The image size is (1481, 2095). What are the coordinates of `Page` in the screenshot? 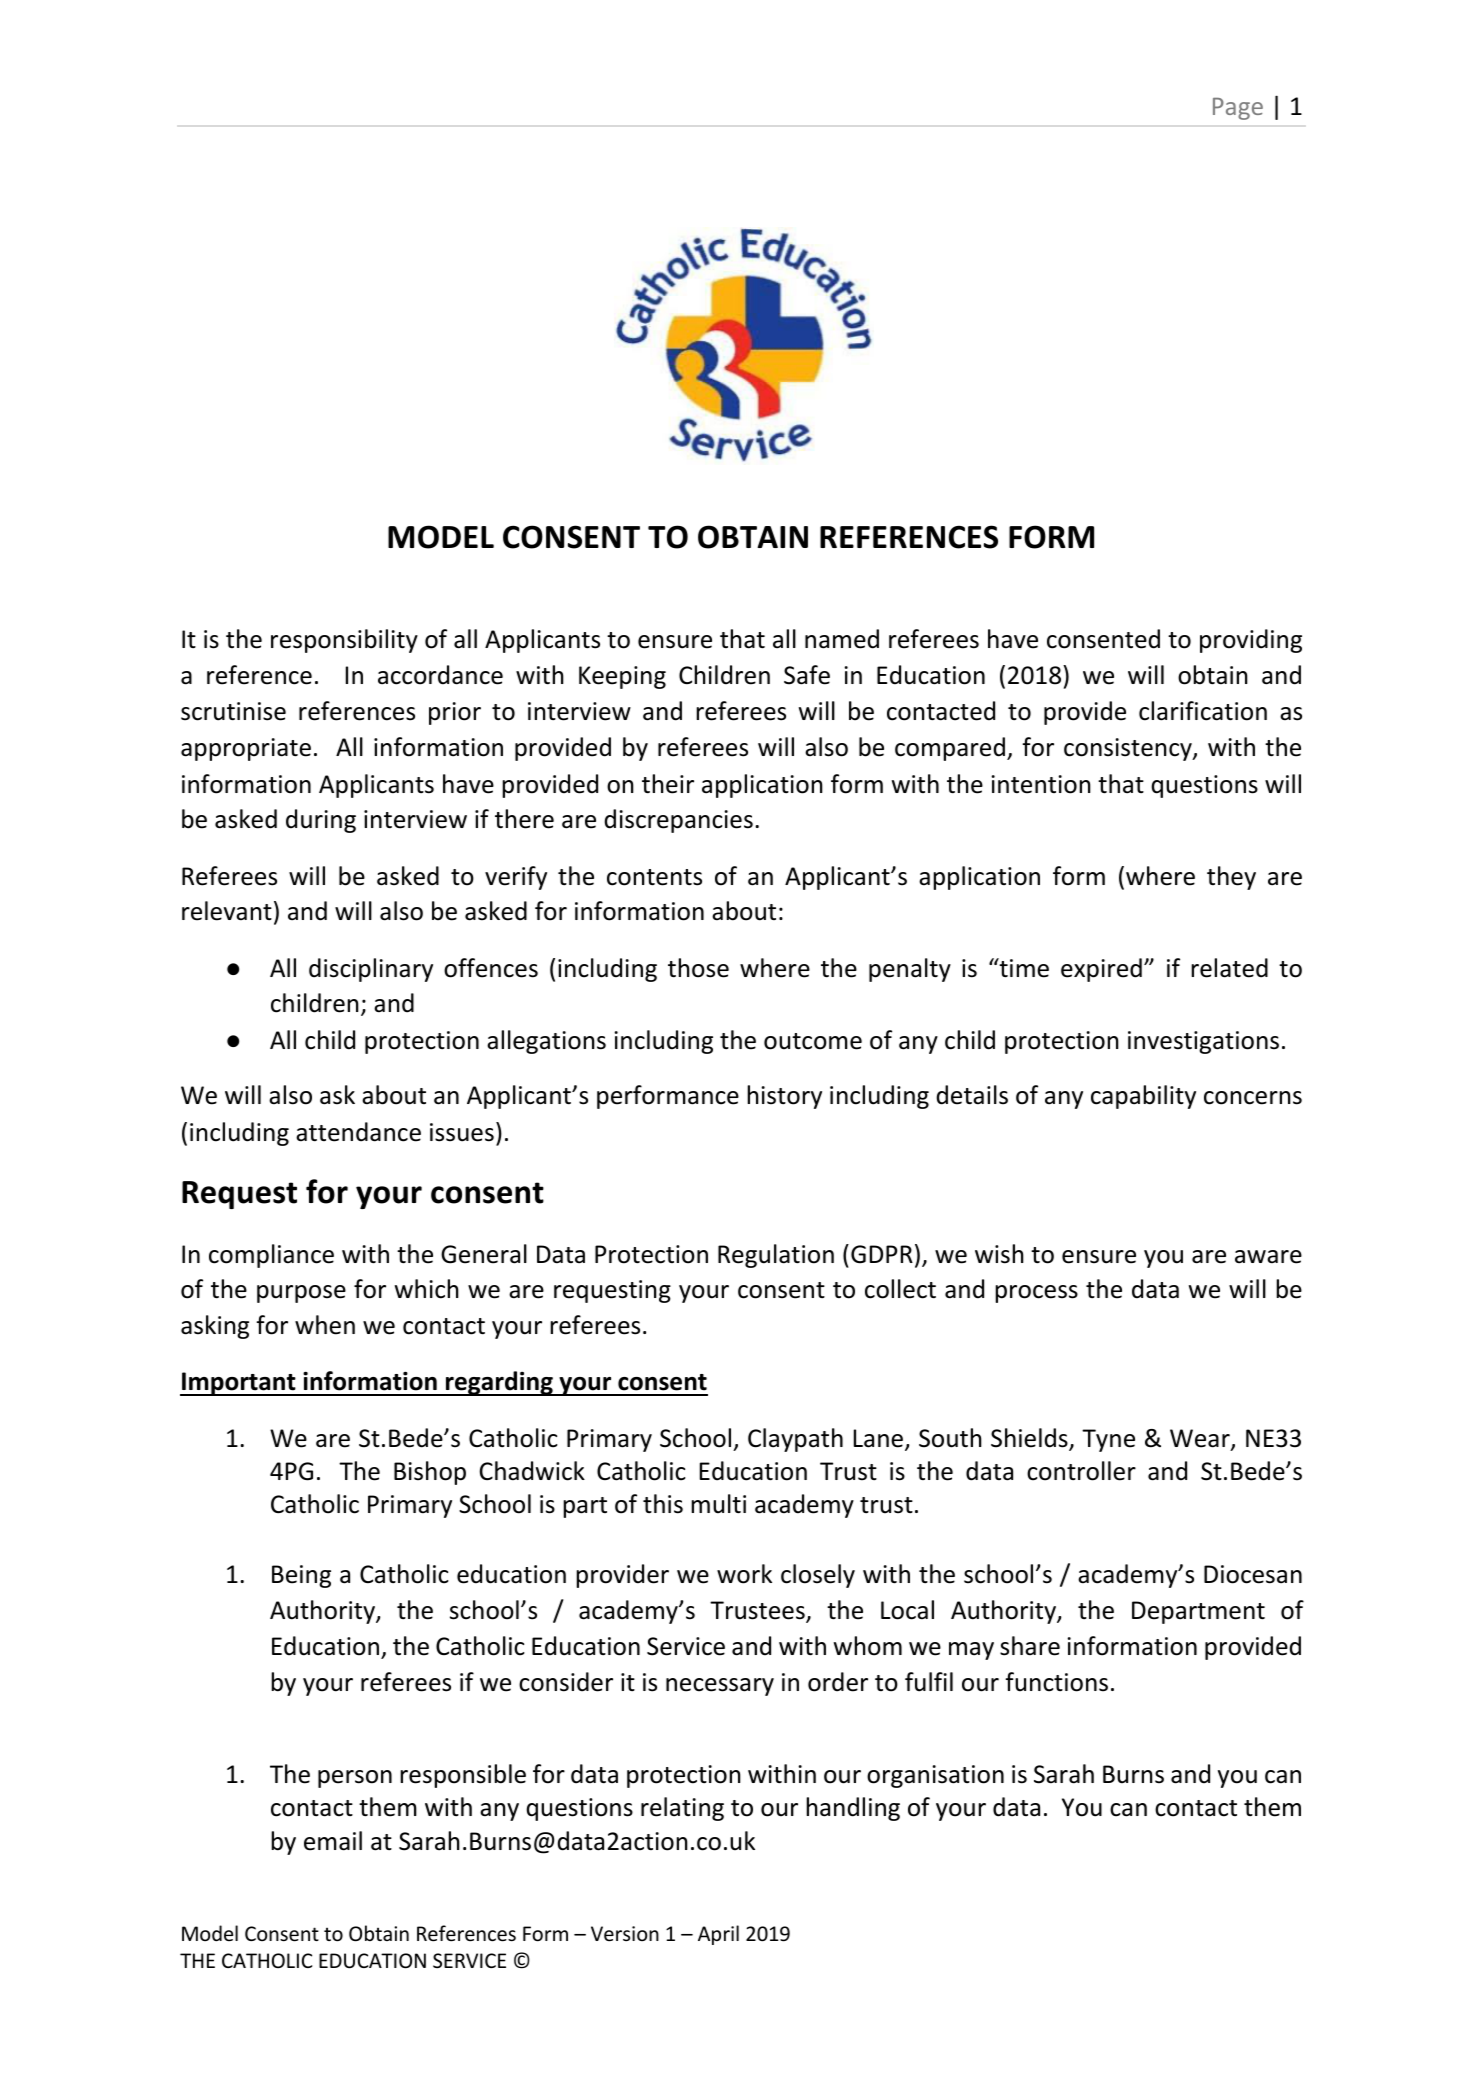 It's located at (1238, 109).
